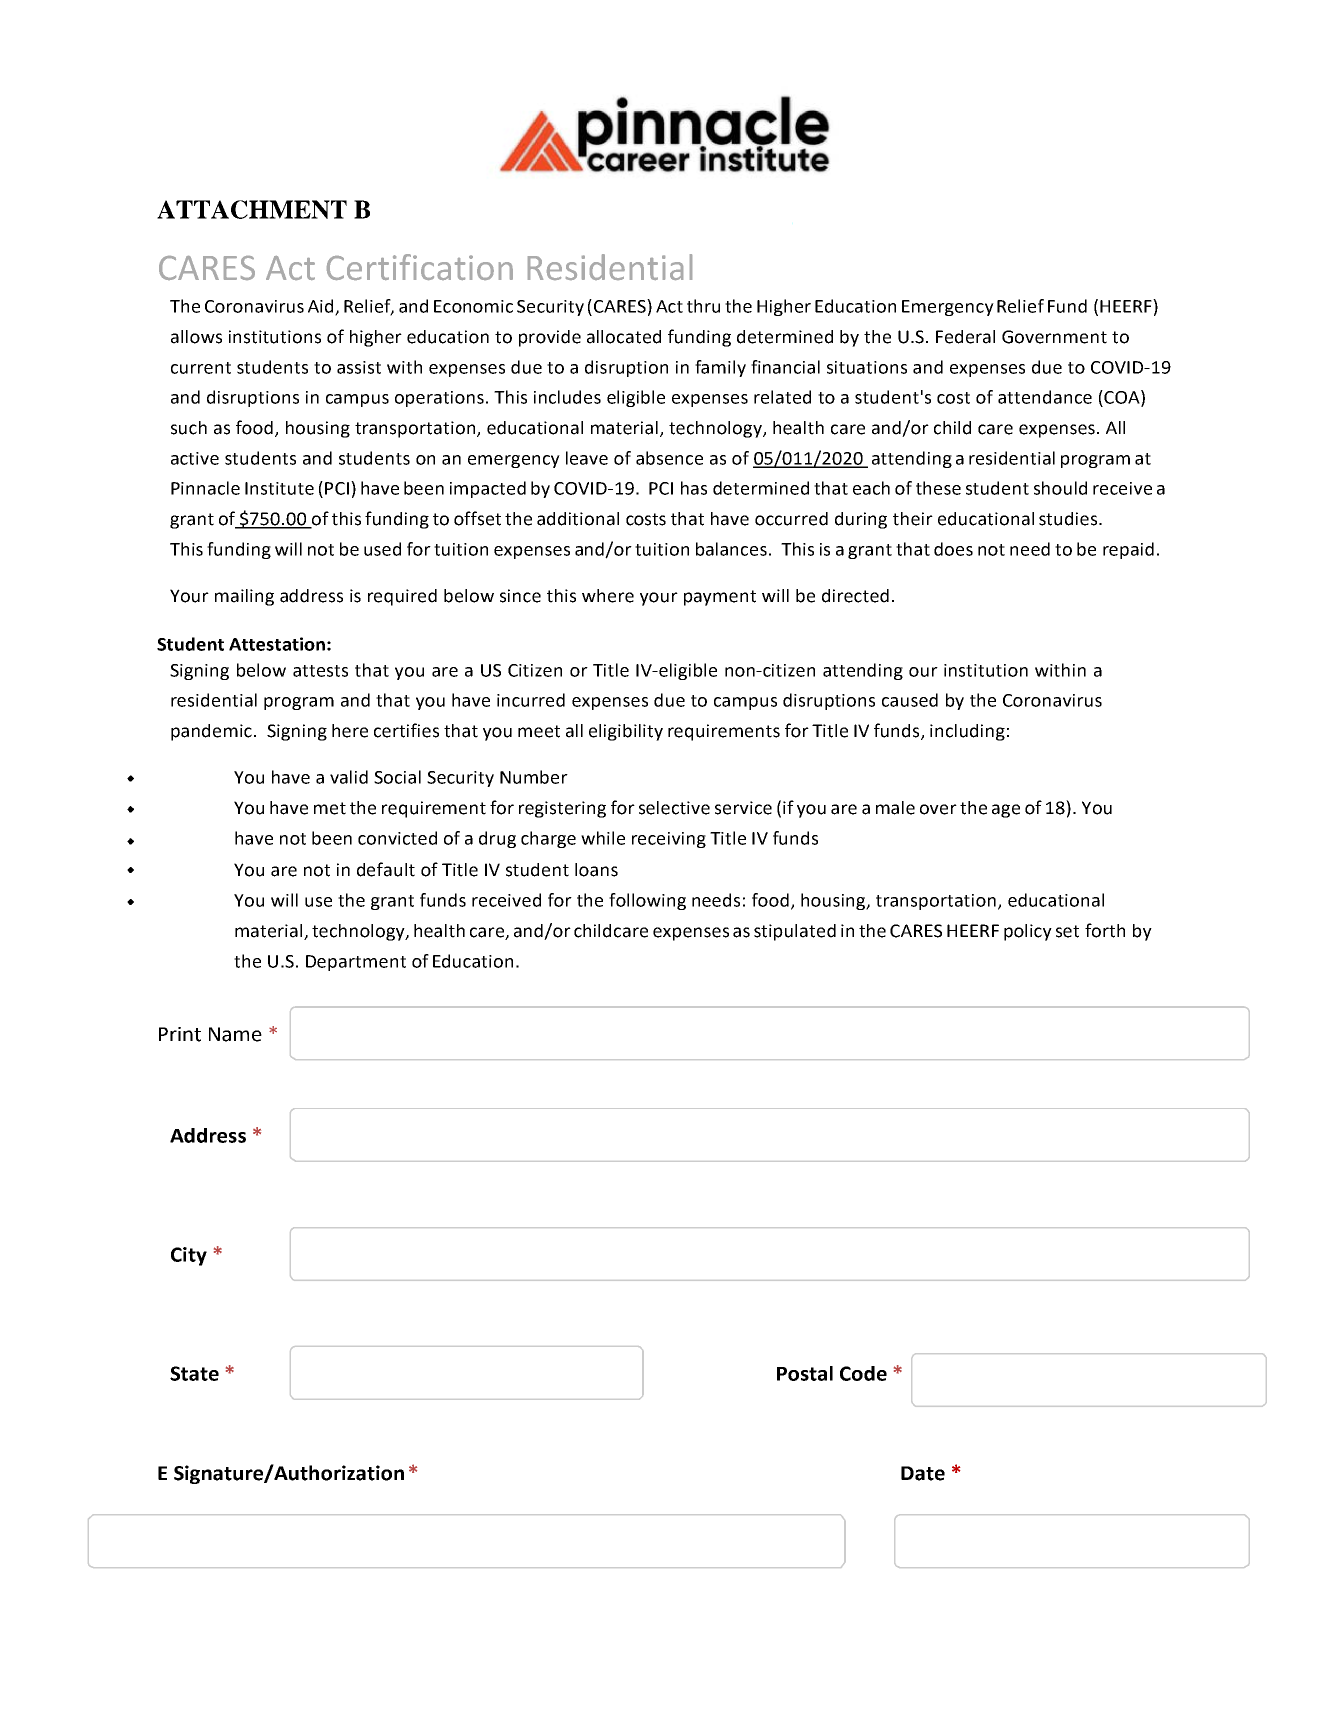  I want to click on allocated, so click(624, 337).
